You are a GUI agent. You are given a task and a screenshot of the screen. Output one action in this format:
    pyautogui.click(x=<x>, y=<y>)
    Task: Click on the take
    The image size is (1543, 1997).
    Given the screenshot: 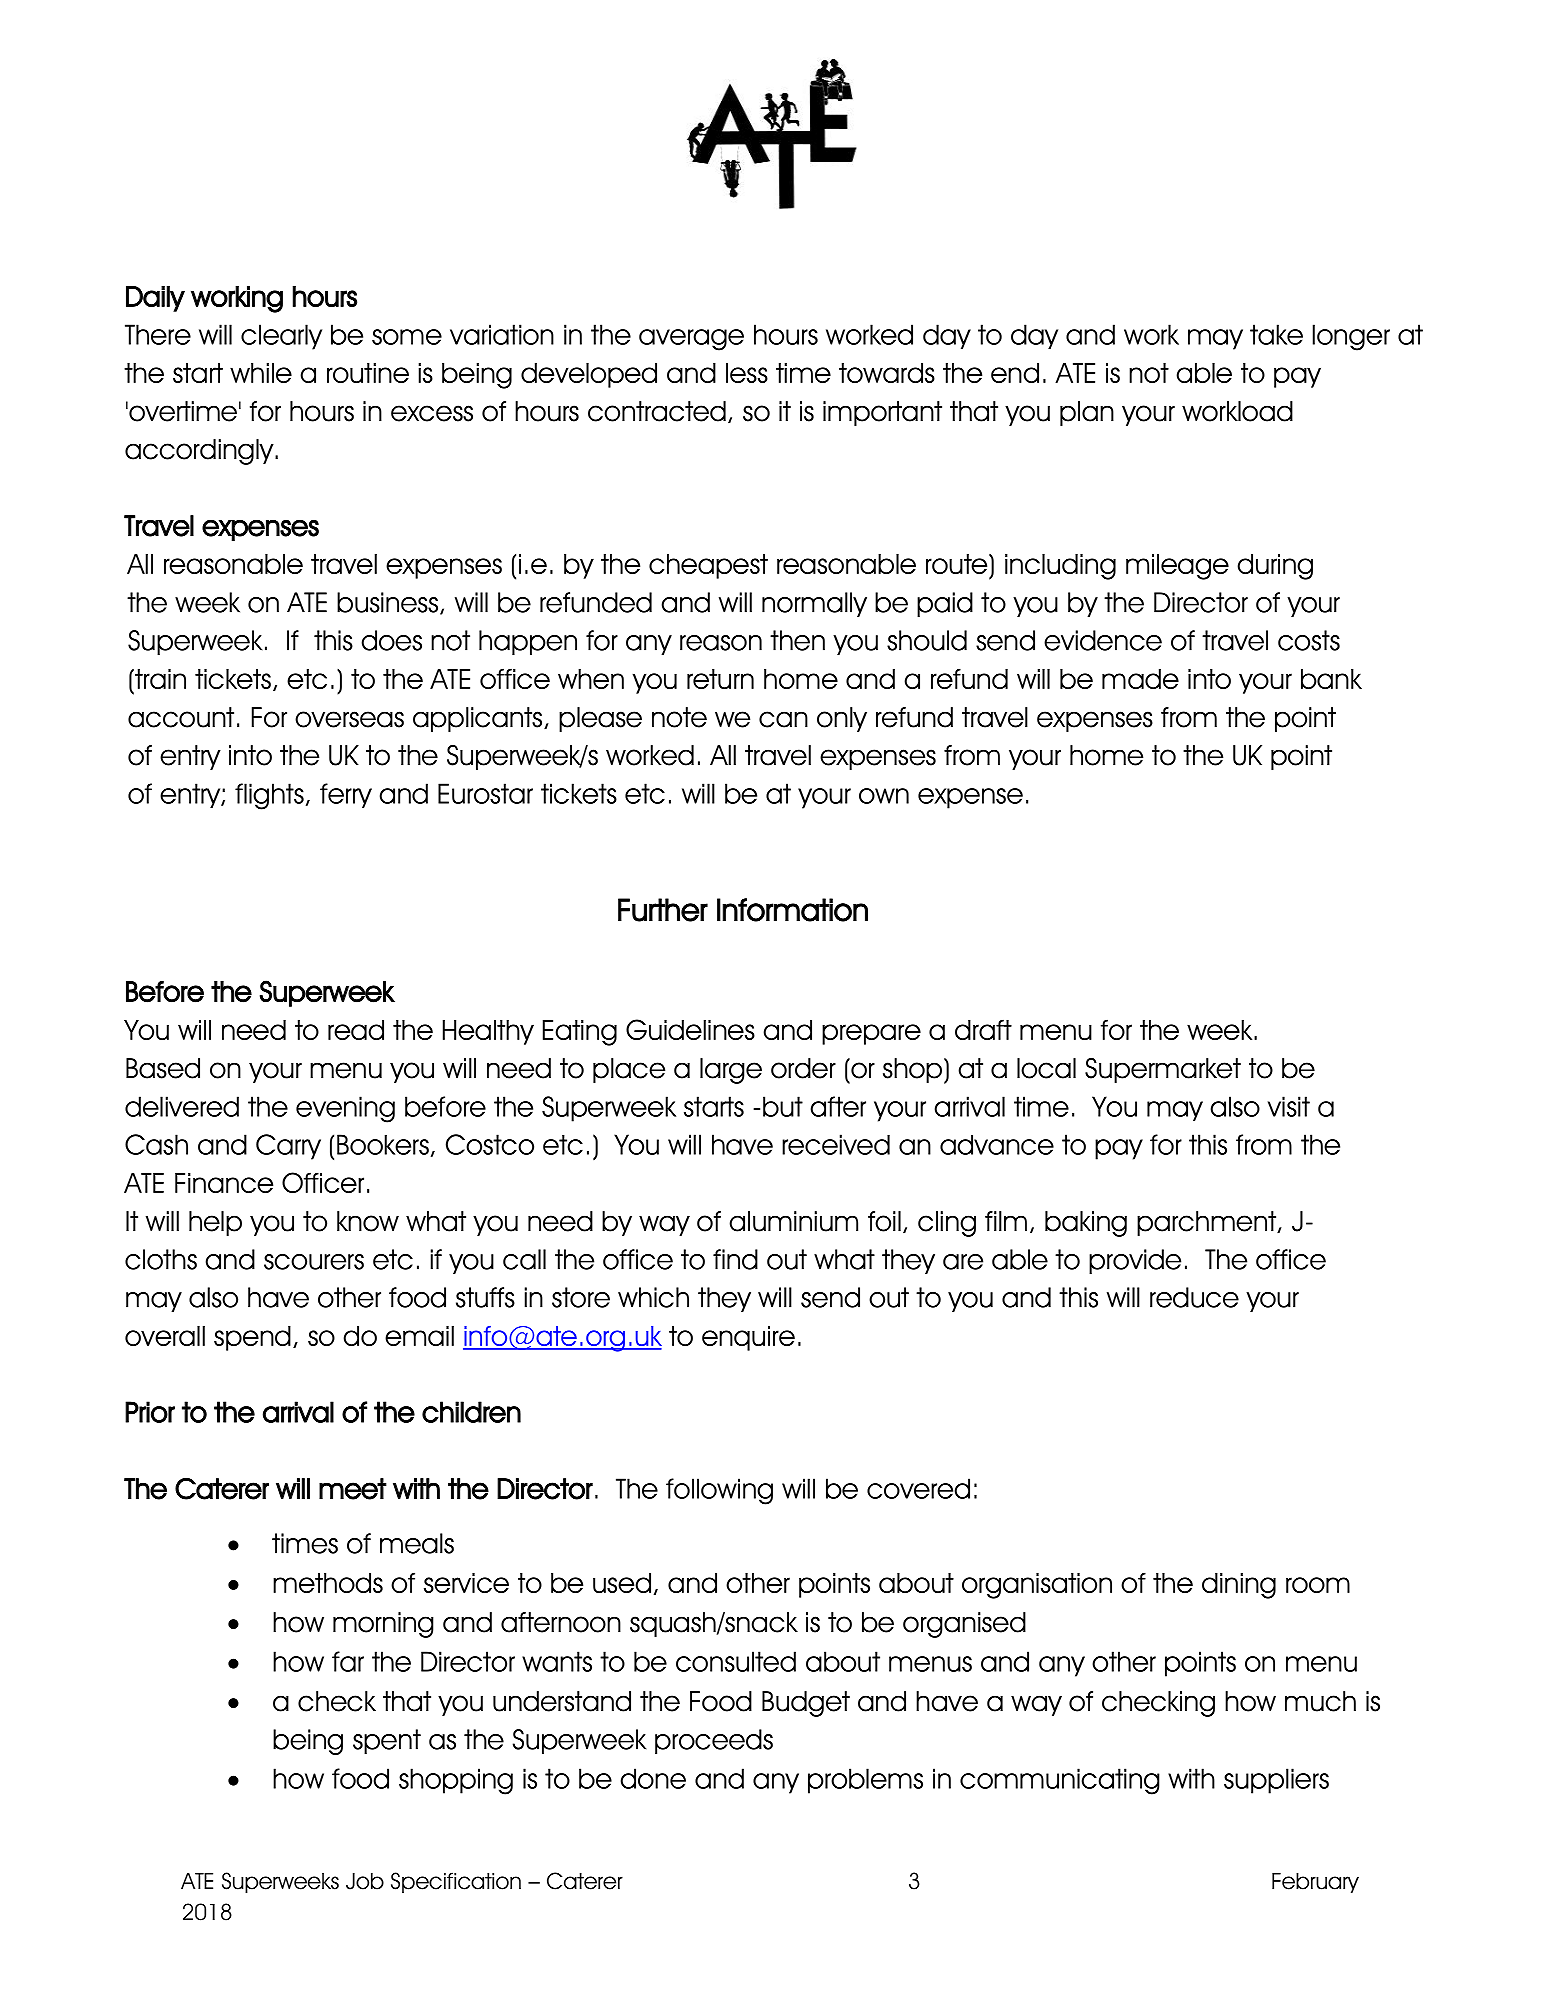 What is the action you would take?
    pyautogui.click(x=1276, y=334)
